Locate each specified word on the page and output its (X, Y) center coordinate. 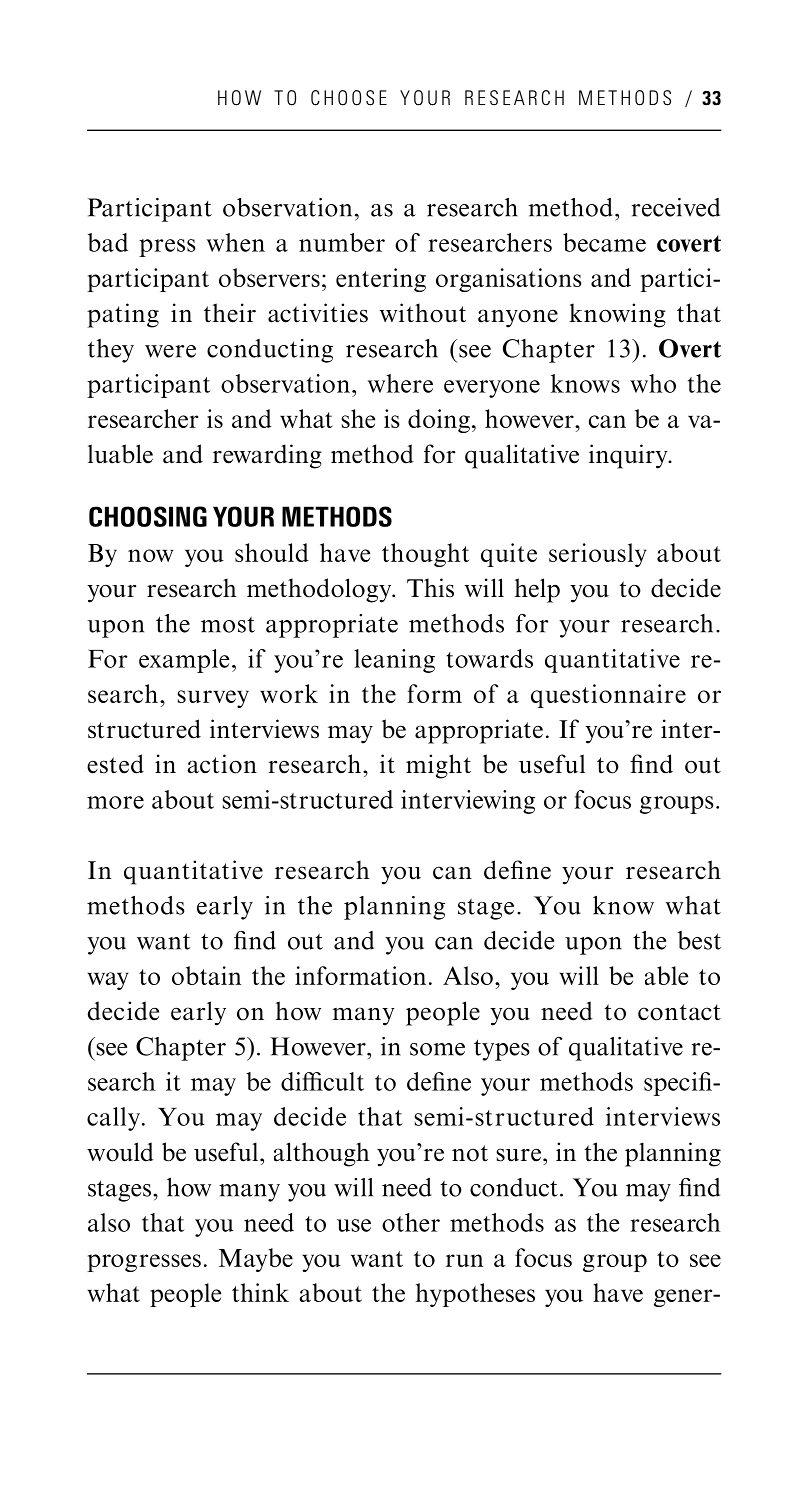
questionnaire (608, 696)
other (411, 1222)
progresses (144, 1263)
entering (381, 280)
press (167, 248)
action (222, 764)
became (604, 242)
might (438, 766)
